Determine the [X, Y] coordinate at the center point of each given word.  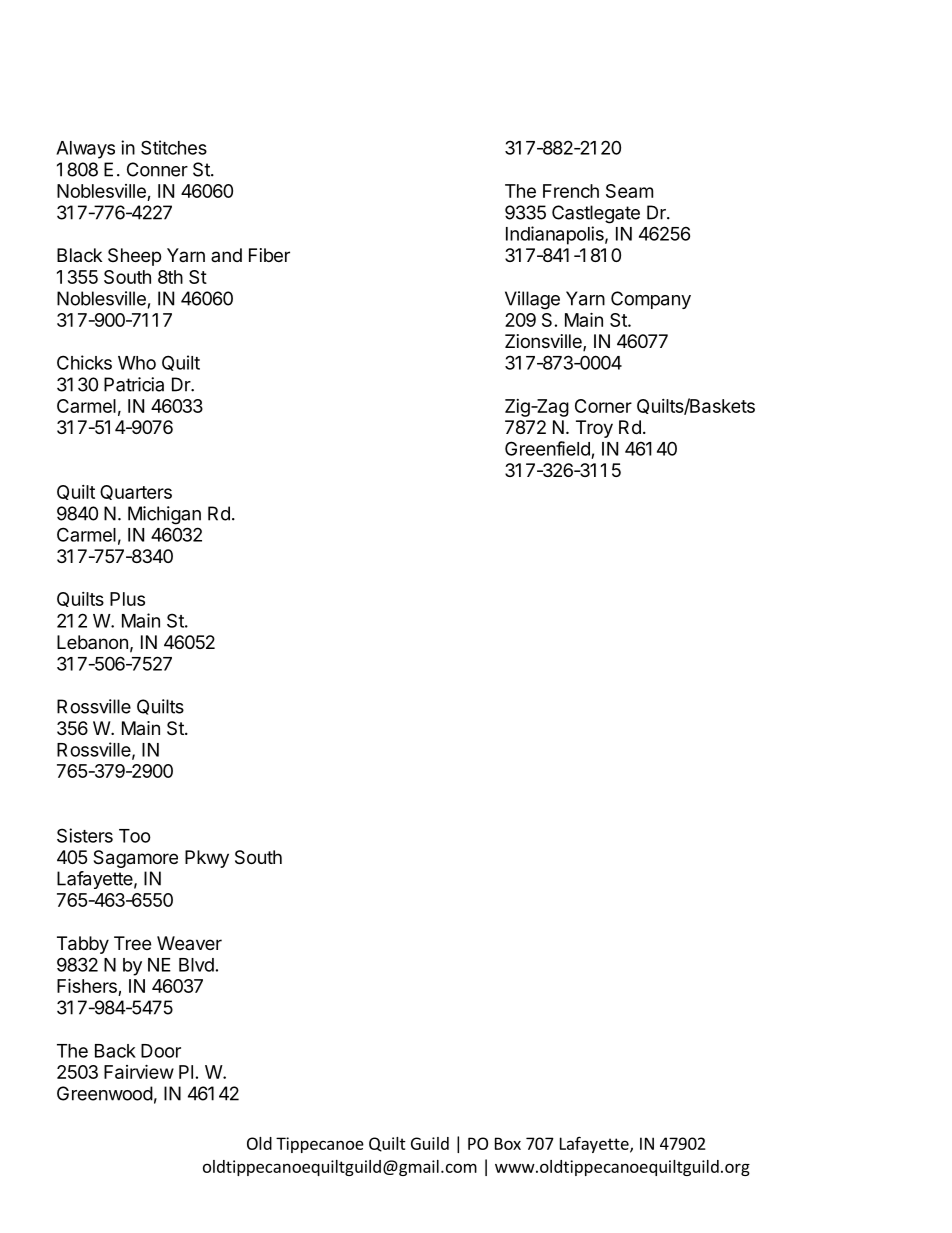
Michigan [164, 515]
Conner [157, 169]
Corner [603, 406]
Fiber [269, 255]
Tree [132, 943]
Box [508, 1143]
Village [532, 300]
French [571, 191]
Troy [594, 429]
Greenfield [547, 448]
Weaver [189, 943]
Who [137, 363]
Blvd [196, 965]
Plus [127, 599]
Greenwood [105, 1093]
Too [135, 836]
